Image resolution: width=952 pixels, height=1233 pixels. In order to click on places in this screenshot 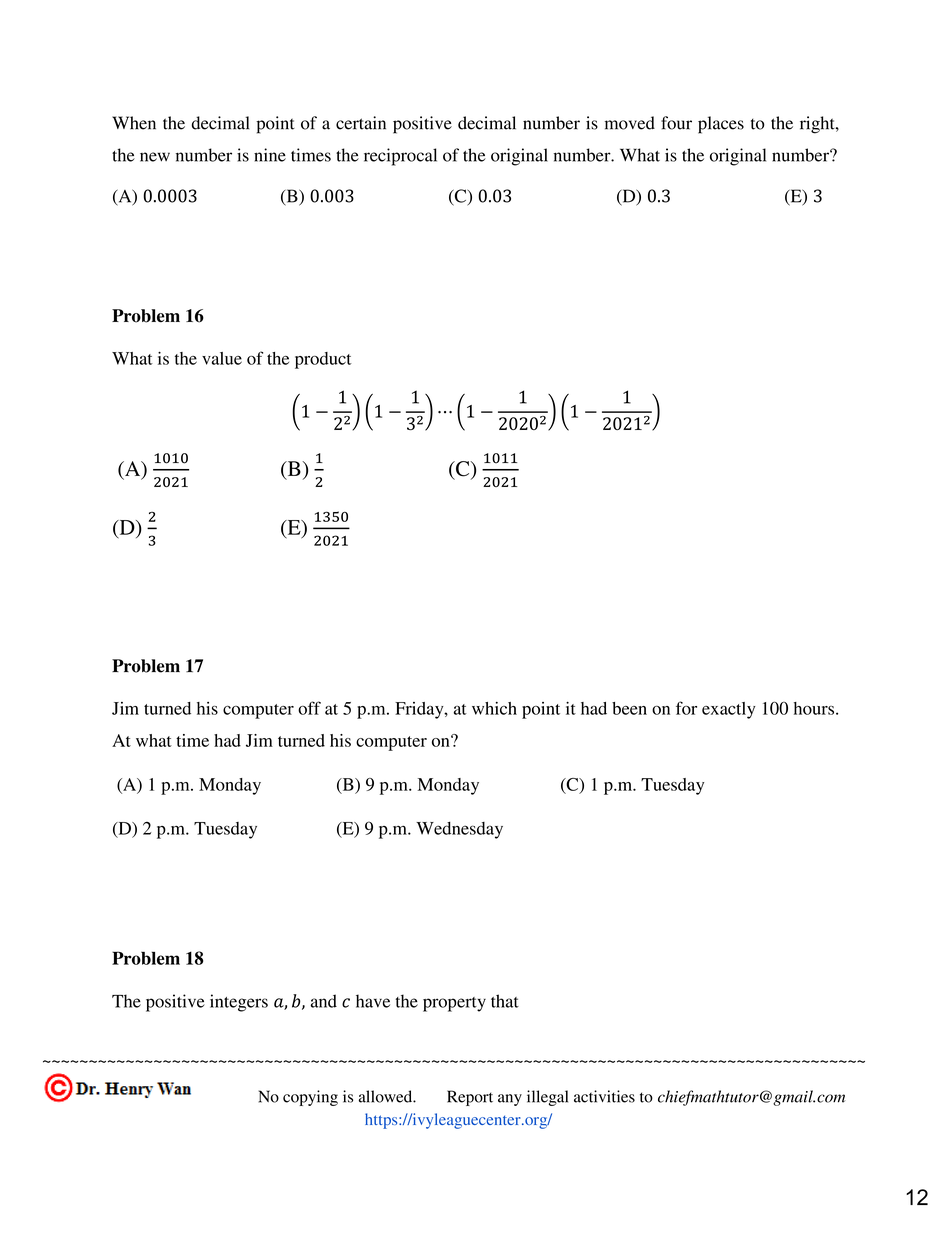, I will do `click(721, 125)`.
